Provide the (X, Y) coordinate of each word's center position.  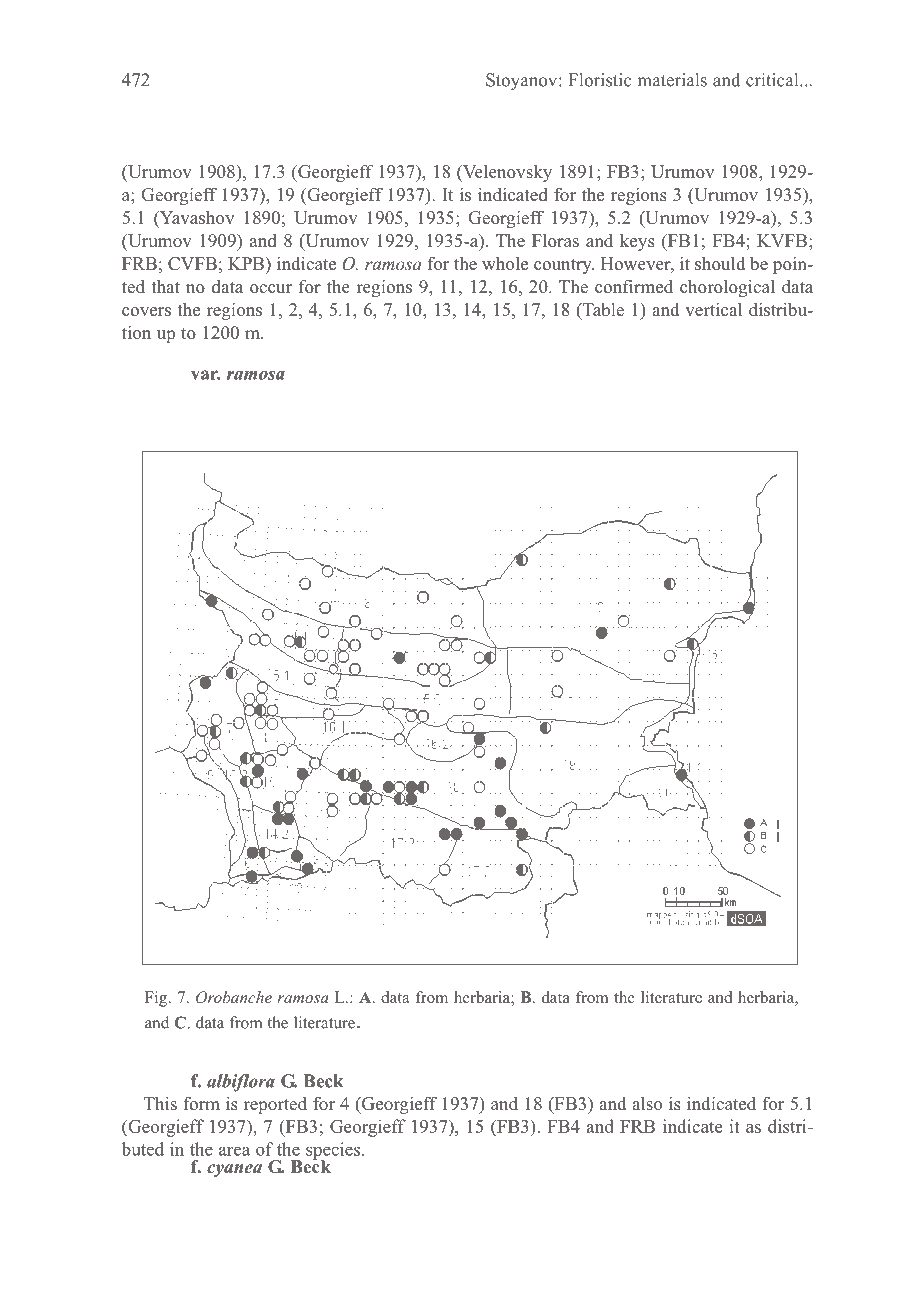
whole (505, 263)
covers (146, 311)
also (647, 1103)
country (564, 266)
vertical (713, 309)
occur (271, 289)
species (334, 1152)
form (201, 1103)
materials (672, 80)
